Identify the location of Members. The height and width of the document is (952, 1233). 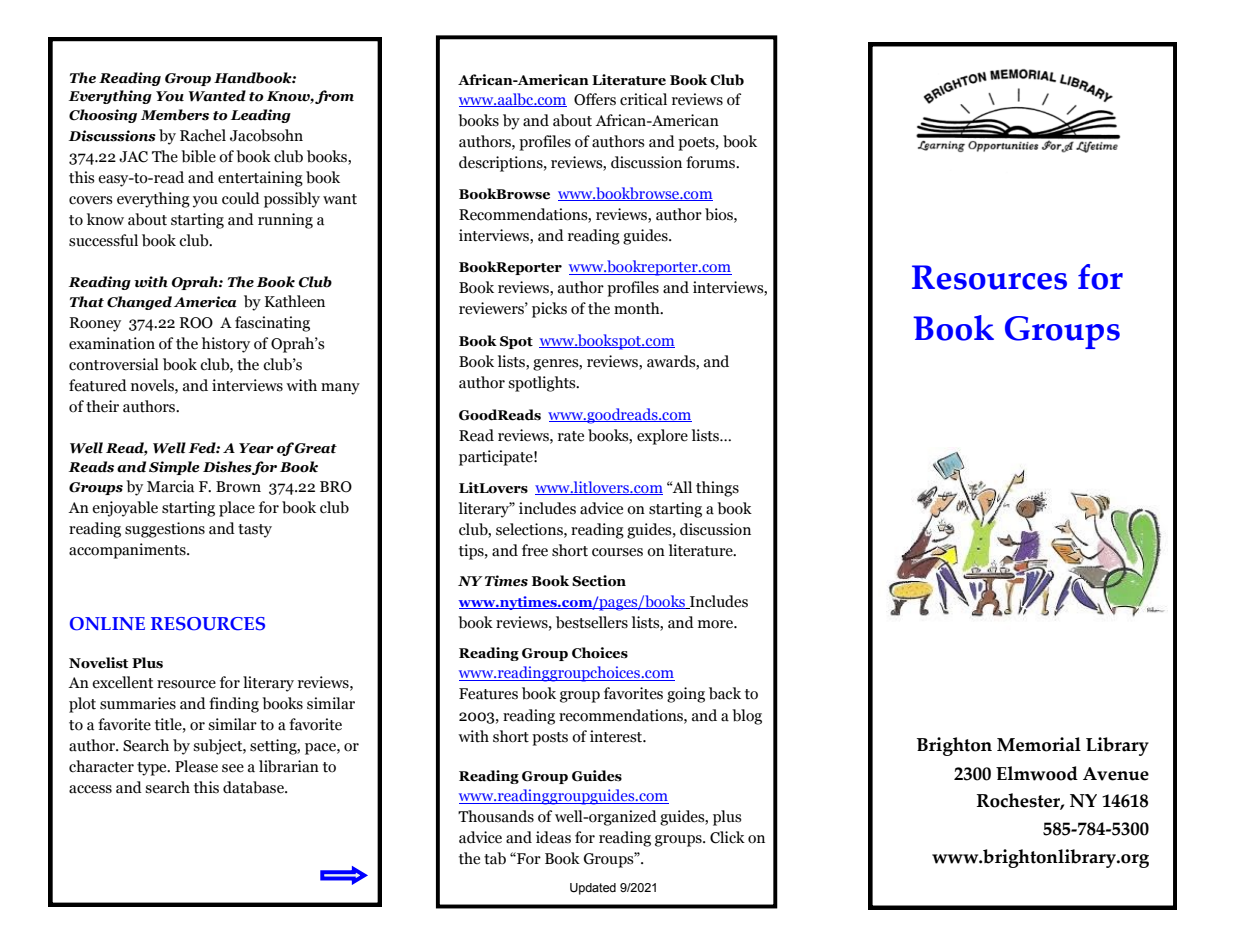
(175, 115).
